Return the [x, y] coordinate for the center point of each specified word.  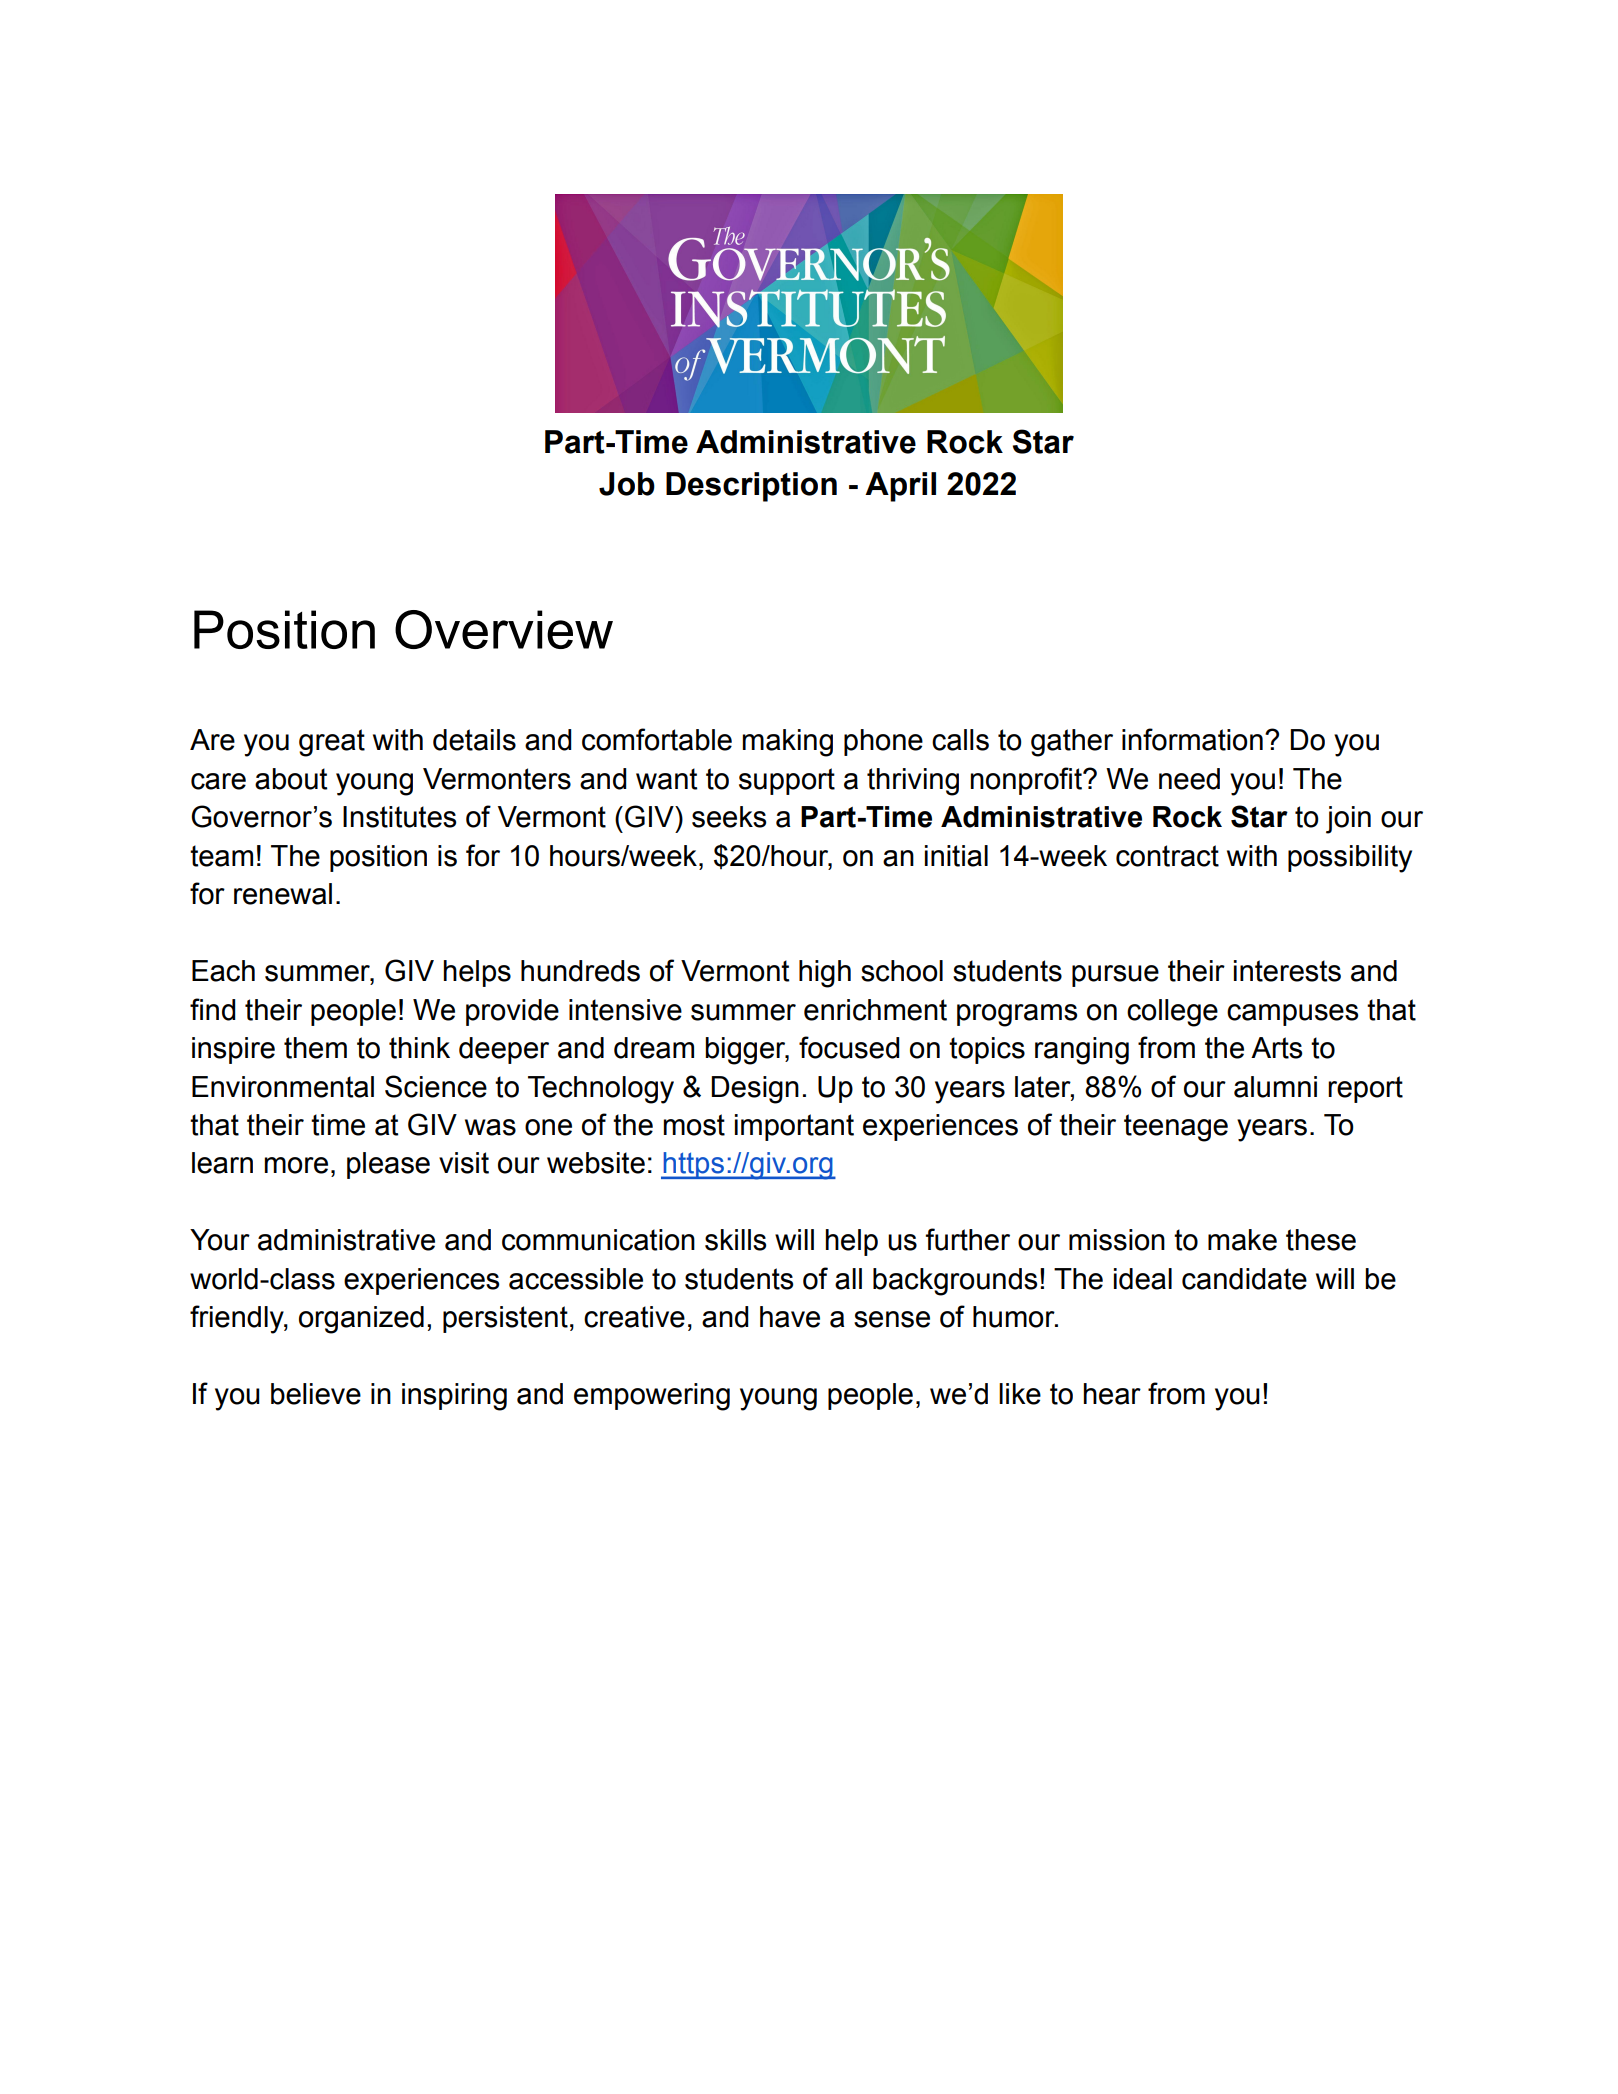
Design [755, 1090]
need [1189, 779]
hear [1112, 1394]
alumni [1275, 1087]
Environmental [283, 1087]
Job [627, 484]
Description [751, 487]
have [790, 1317]
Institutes [399, 817]
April [900, 487]
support [787, 781]
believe [316, 1394]
